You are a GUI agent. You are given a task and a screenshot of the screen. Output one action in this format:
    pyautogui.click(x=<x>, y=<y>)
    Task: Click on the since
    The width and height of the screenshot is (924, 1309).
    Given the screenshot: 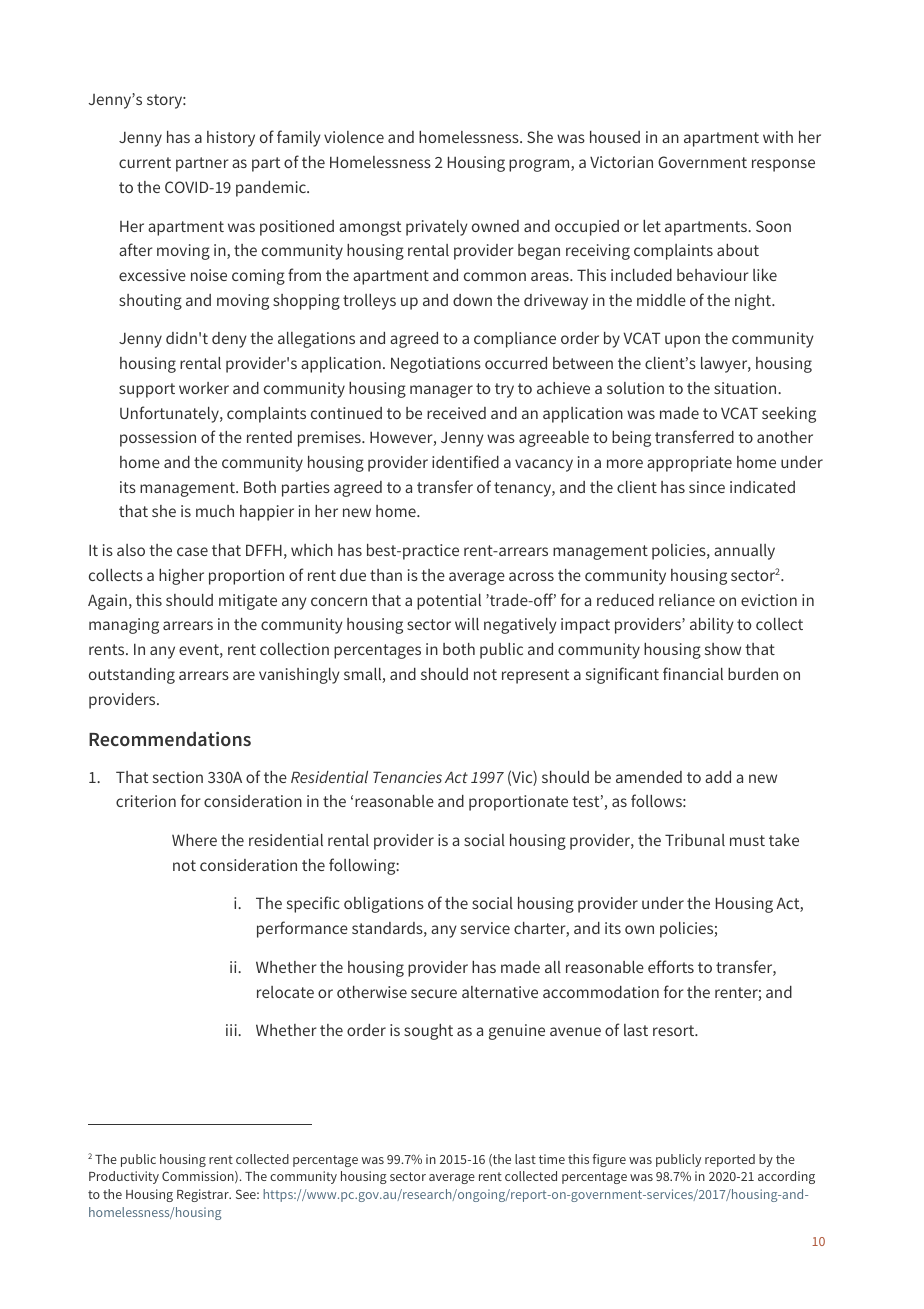 What is the action you would take?
    pyautogui.click(x=707, y=487)
